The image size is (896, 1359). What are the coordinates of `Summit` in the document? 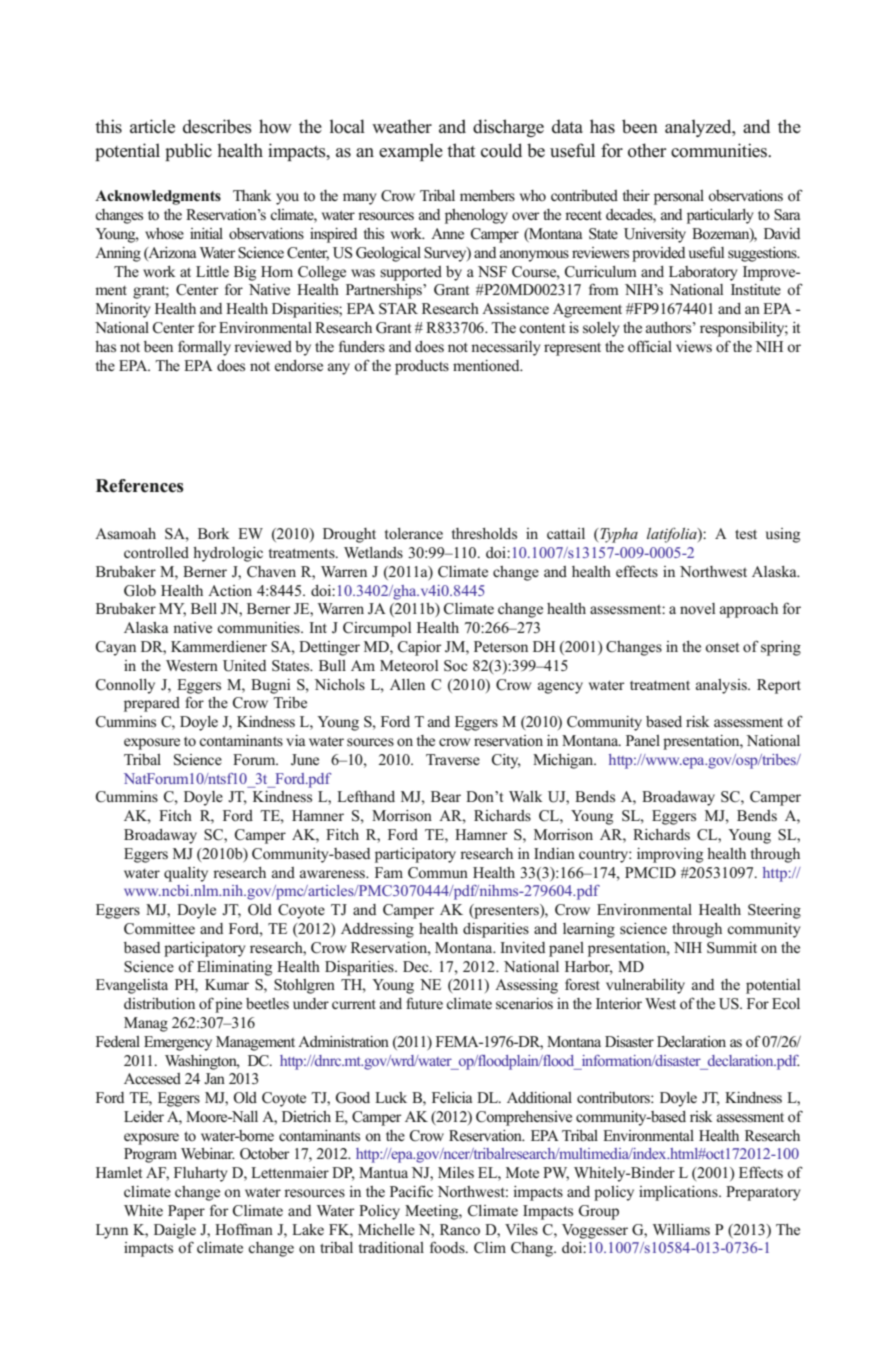 It's located at (732, 948).
